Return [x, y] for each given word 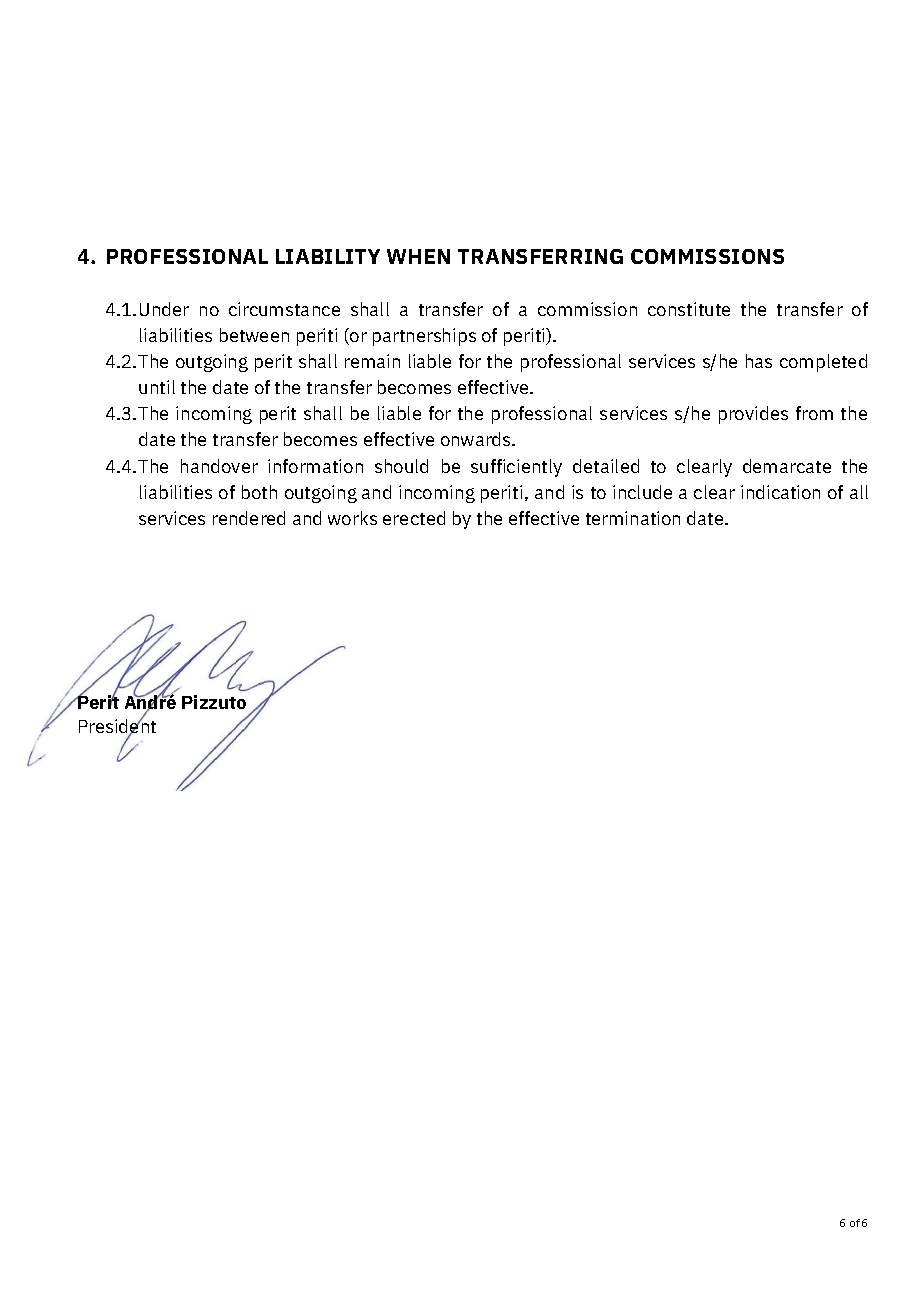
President [117, 726]
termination [633, 518]
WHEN [418, 256]
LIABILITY [328, 256]
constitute [689, 309]
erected [414, 518]
